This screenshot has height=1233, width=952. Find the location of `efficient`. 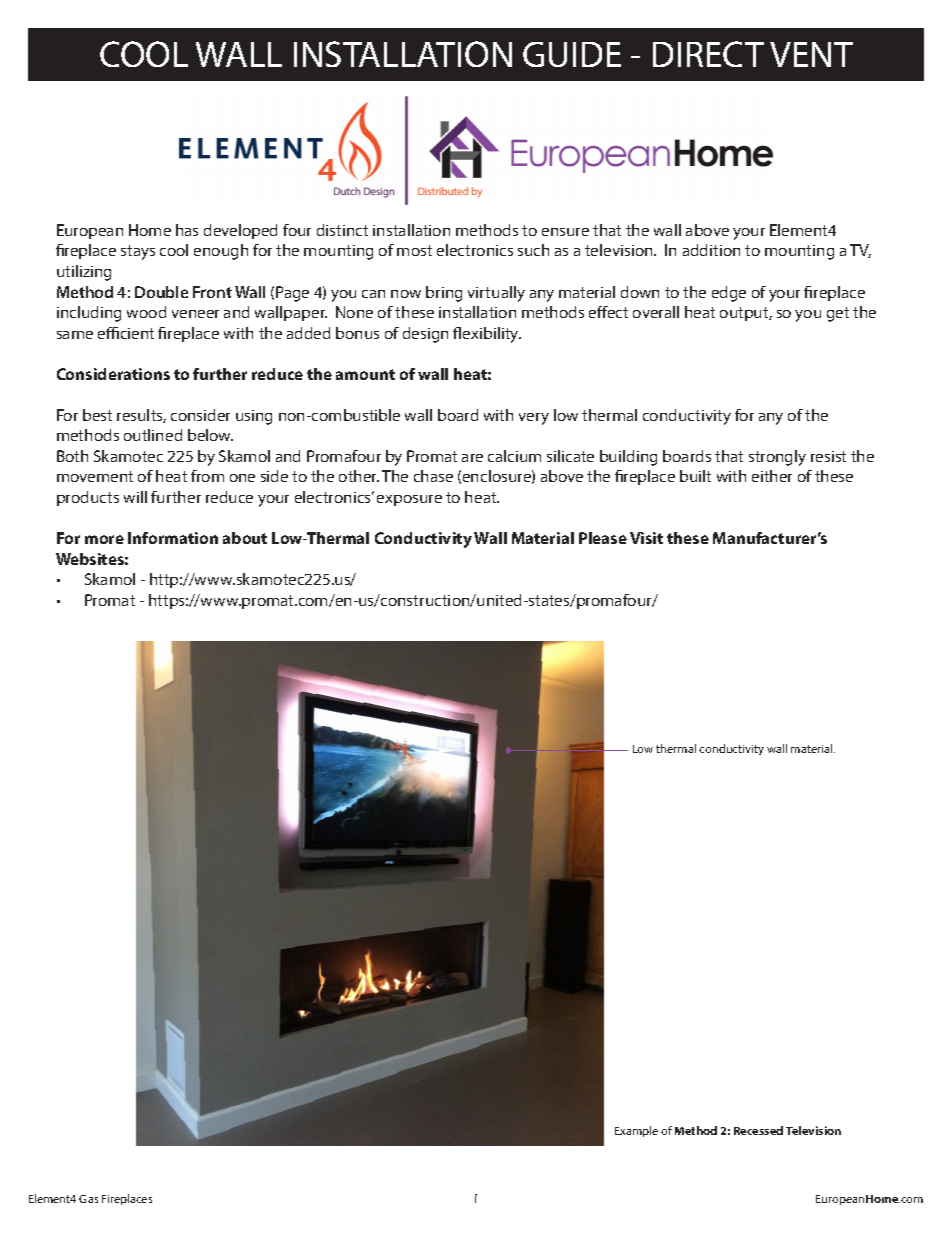

efficient is located at coordinates (126, 333).
